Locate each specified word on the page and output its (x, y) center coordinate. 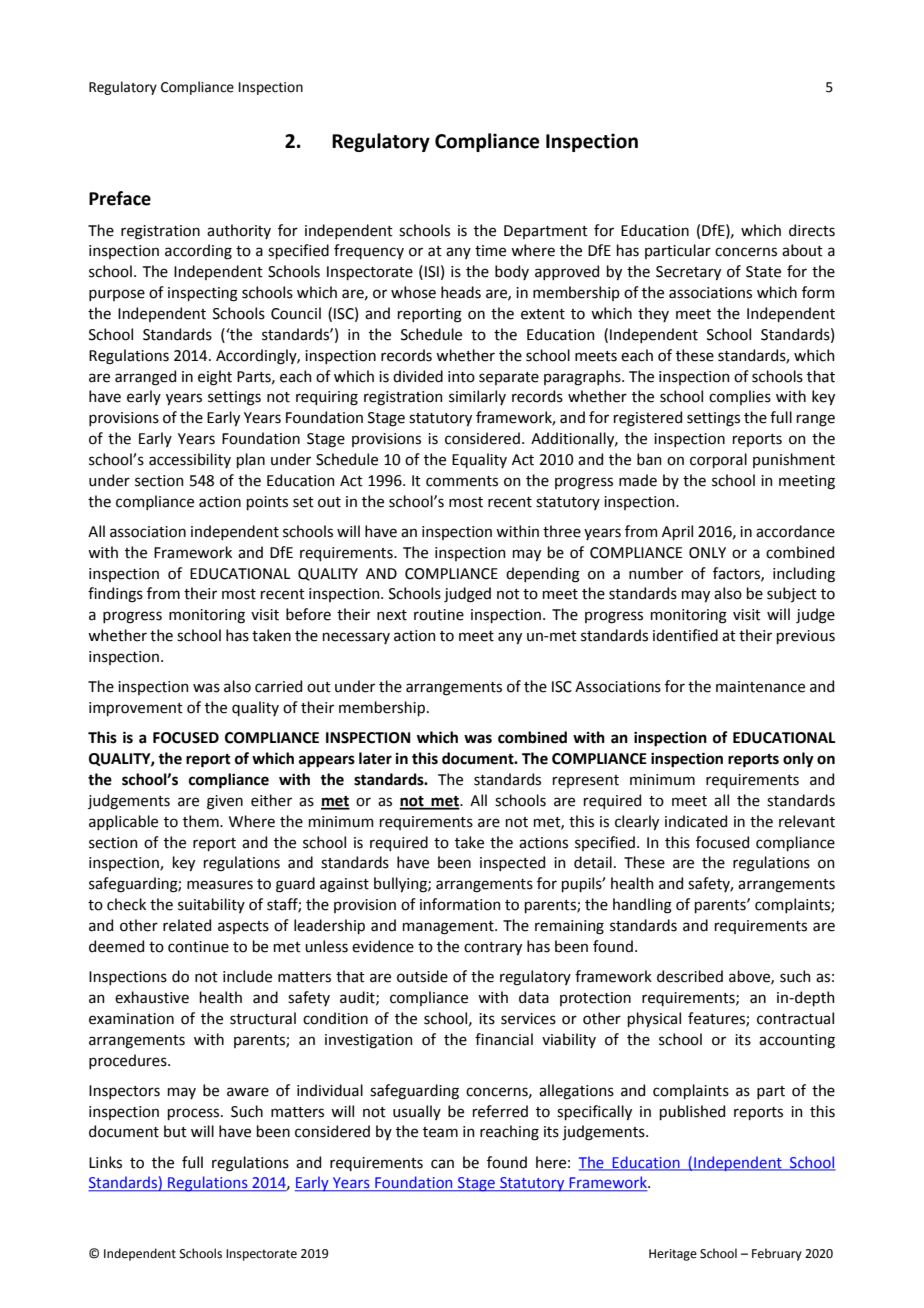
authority (239, 231)
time (490, 251)
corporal (718, 460)
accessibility (190, 460)
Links (105, 1162)
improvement (136, 709)
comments (462, 481)
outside (422, 976)
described (690, 976)
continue (198, 947)
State (763, 272)
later (375, 758)
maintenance (760, 687)
